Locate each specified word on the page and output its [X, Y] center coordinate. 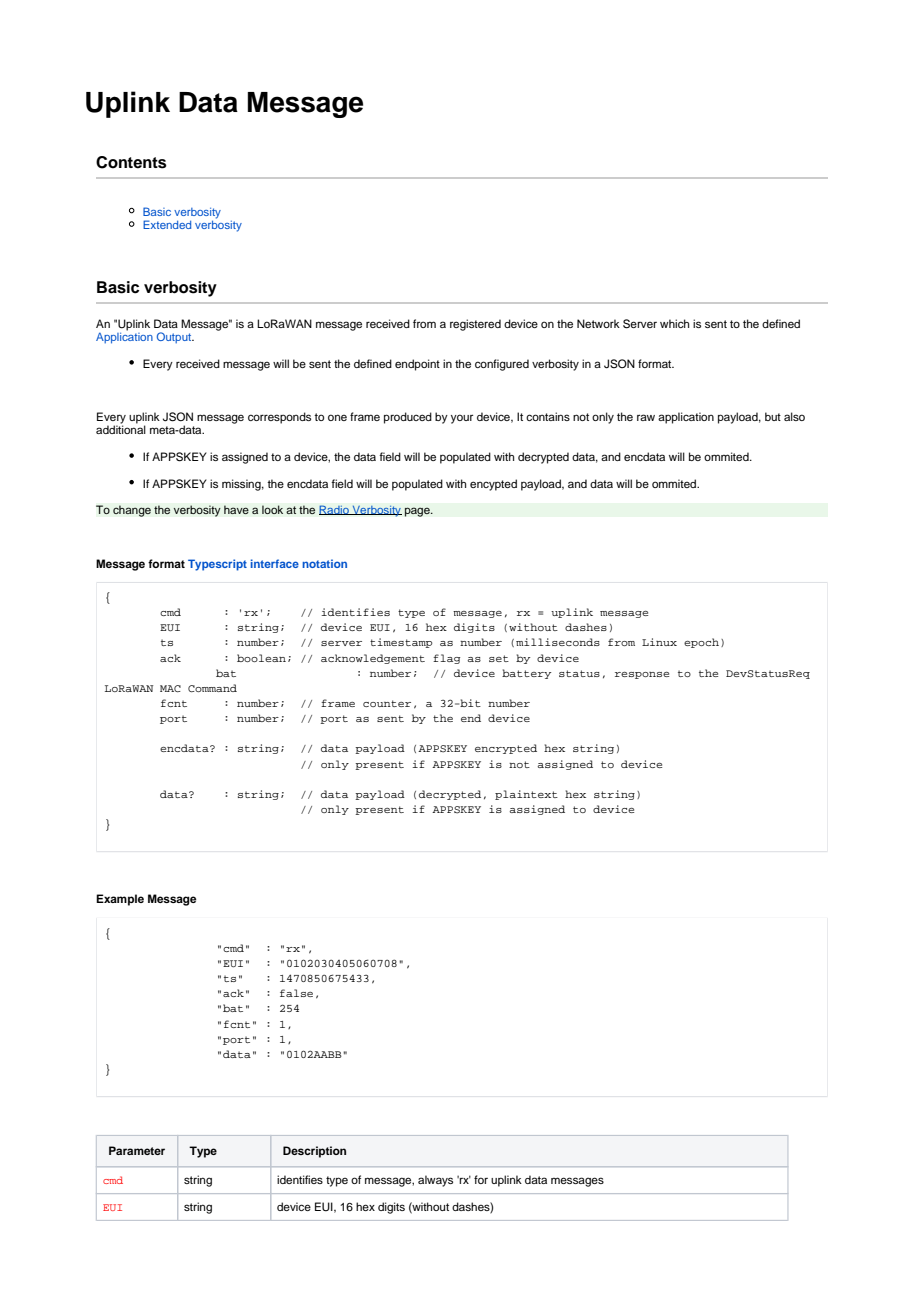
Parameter [137, 1150]
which [674, 323]
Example [120, 900]
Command [212, 688]
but [773, 416]
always [435, 1181]
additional [121, 429]
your [462, 419]
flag [446, 659]
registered [475, 325]
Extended [167, 224]
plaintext [526, 795]
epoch [701, 643]
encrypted [506, 749]
